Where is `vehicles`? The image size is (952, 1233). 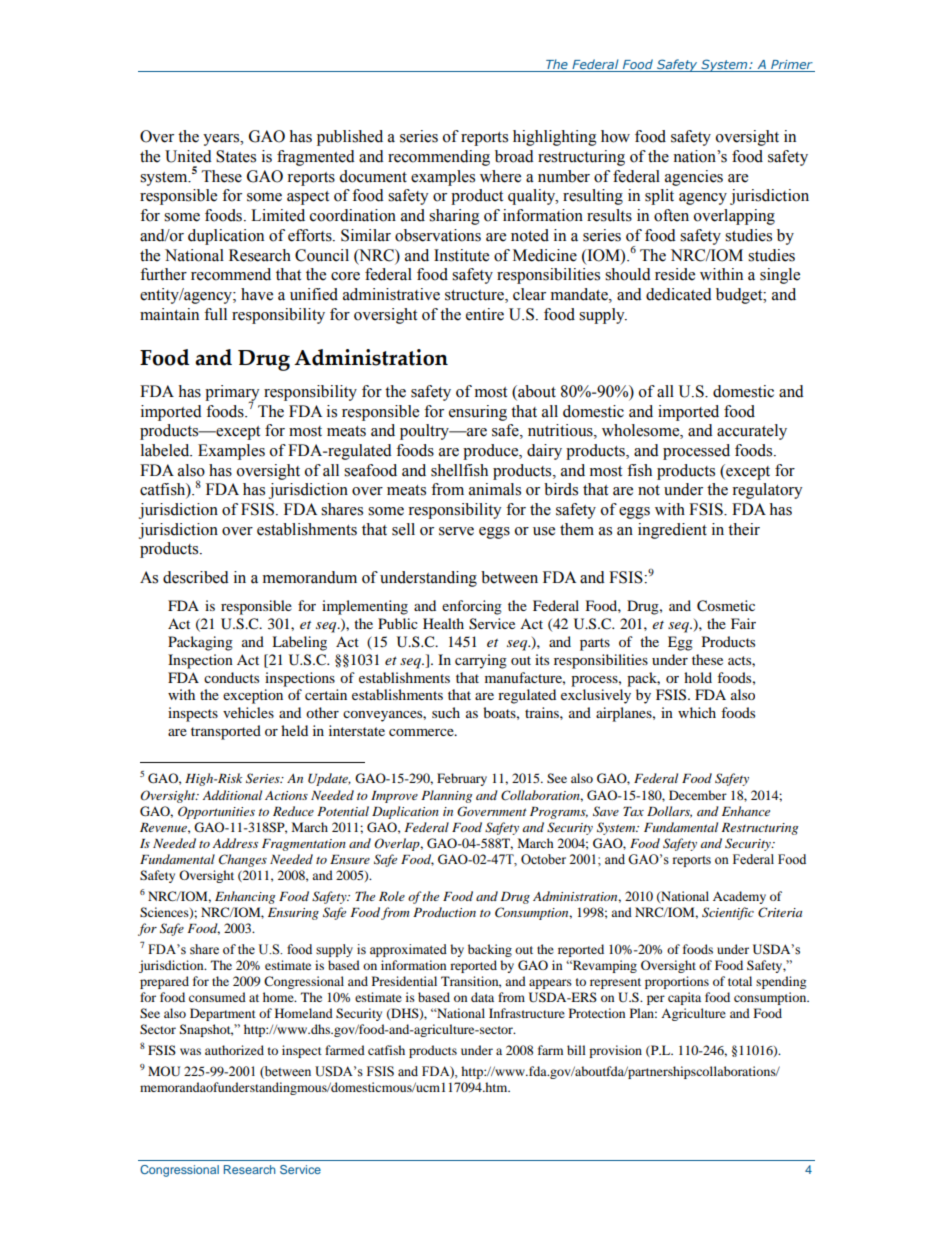 vehicles is located at coordinates (248, 712).
